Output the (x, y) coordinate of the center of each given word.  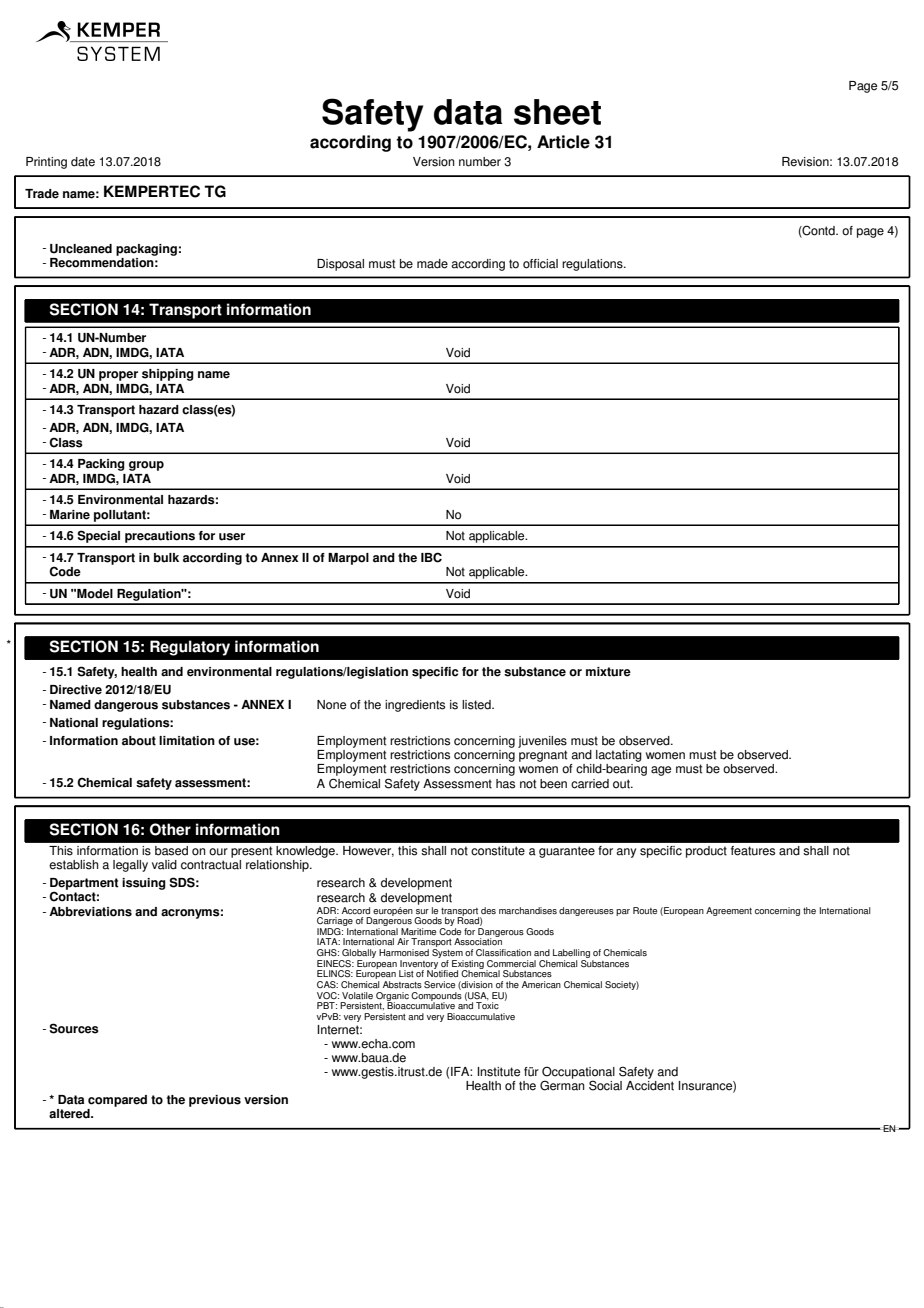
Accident (650, 1084)
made (432, 264)
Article (563, 142)
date (83, 162)
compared (117, 1101)
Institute (498, 1072)
